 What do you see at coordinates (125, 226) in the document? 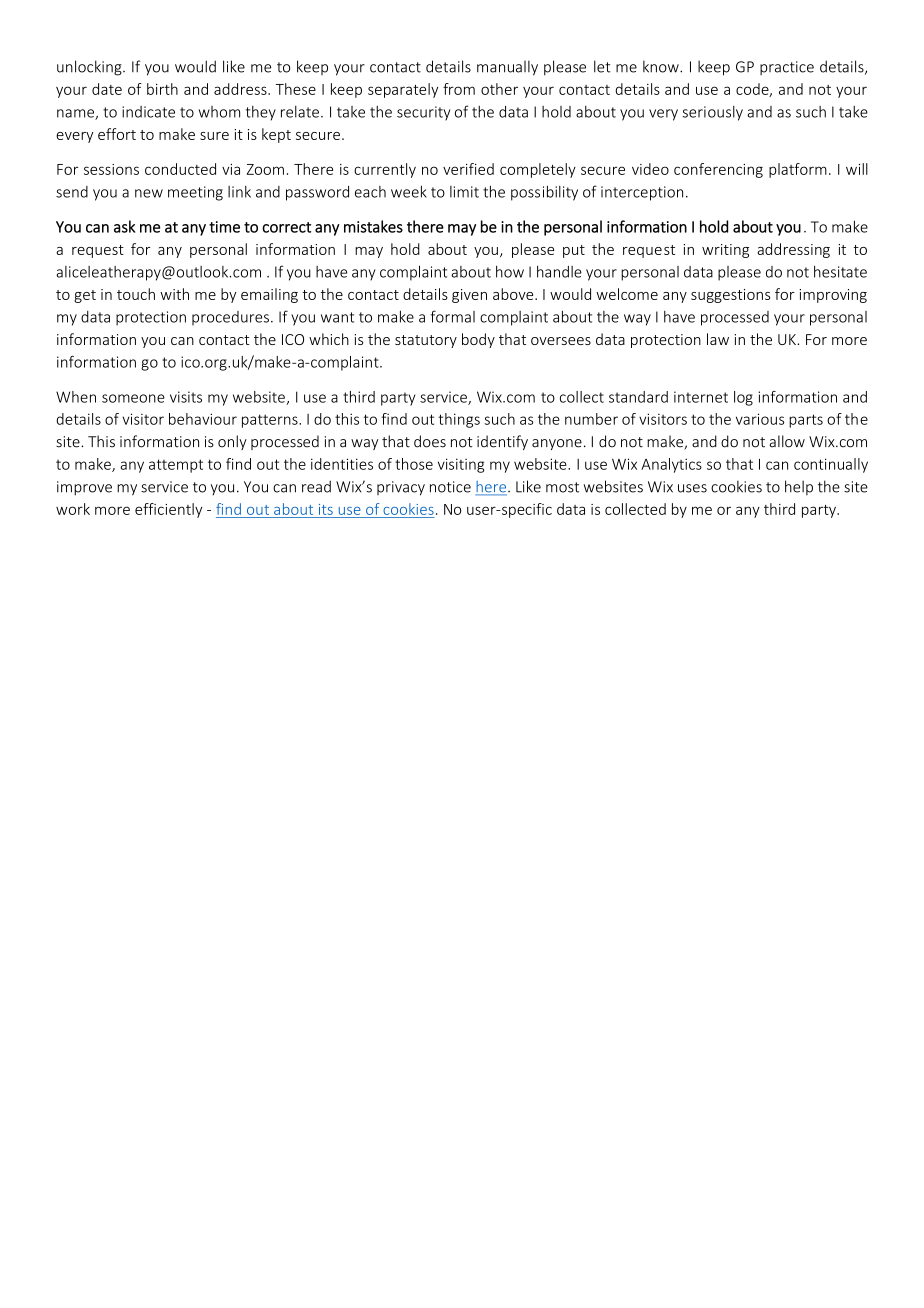
I see `ask` at bounding box center [125, 226].
